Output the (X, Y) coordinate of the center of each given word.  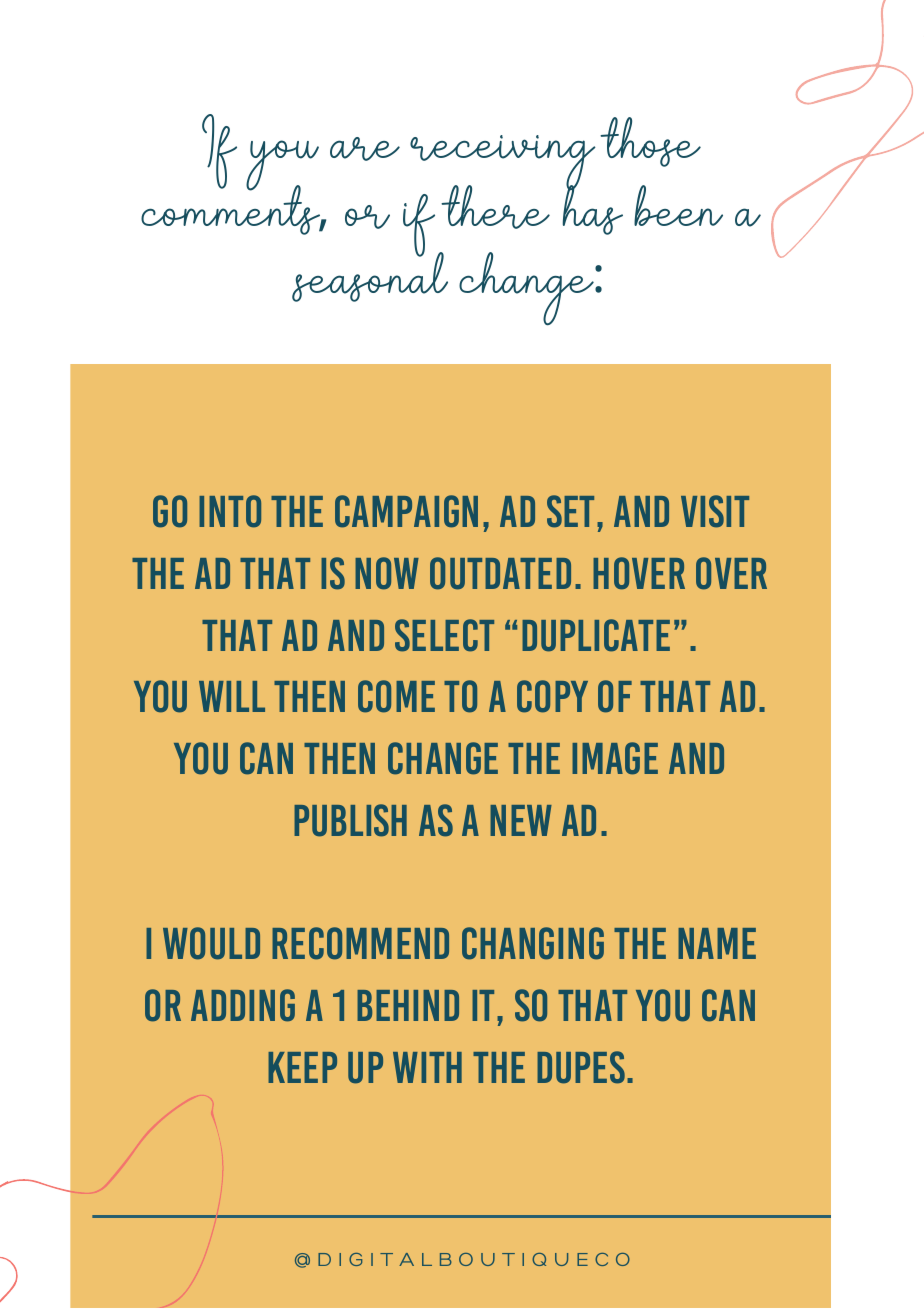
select (444, 635)
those (650, 142)
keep (302, 1067)
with (427, 1067)
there (495, 207)
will (232, 696)
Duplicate (596, 635)
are (365, 149)
